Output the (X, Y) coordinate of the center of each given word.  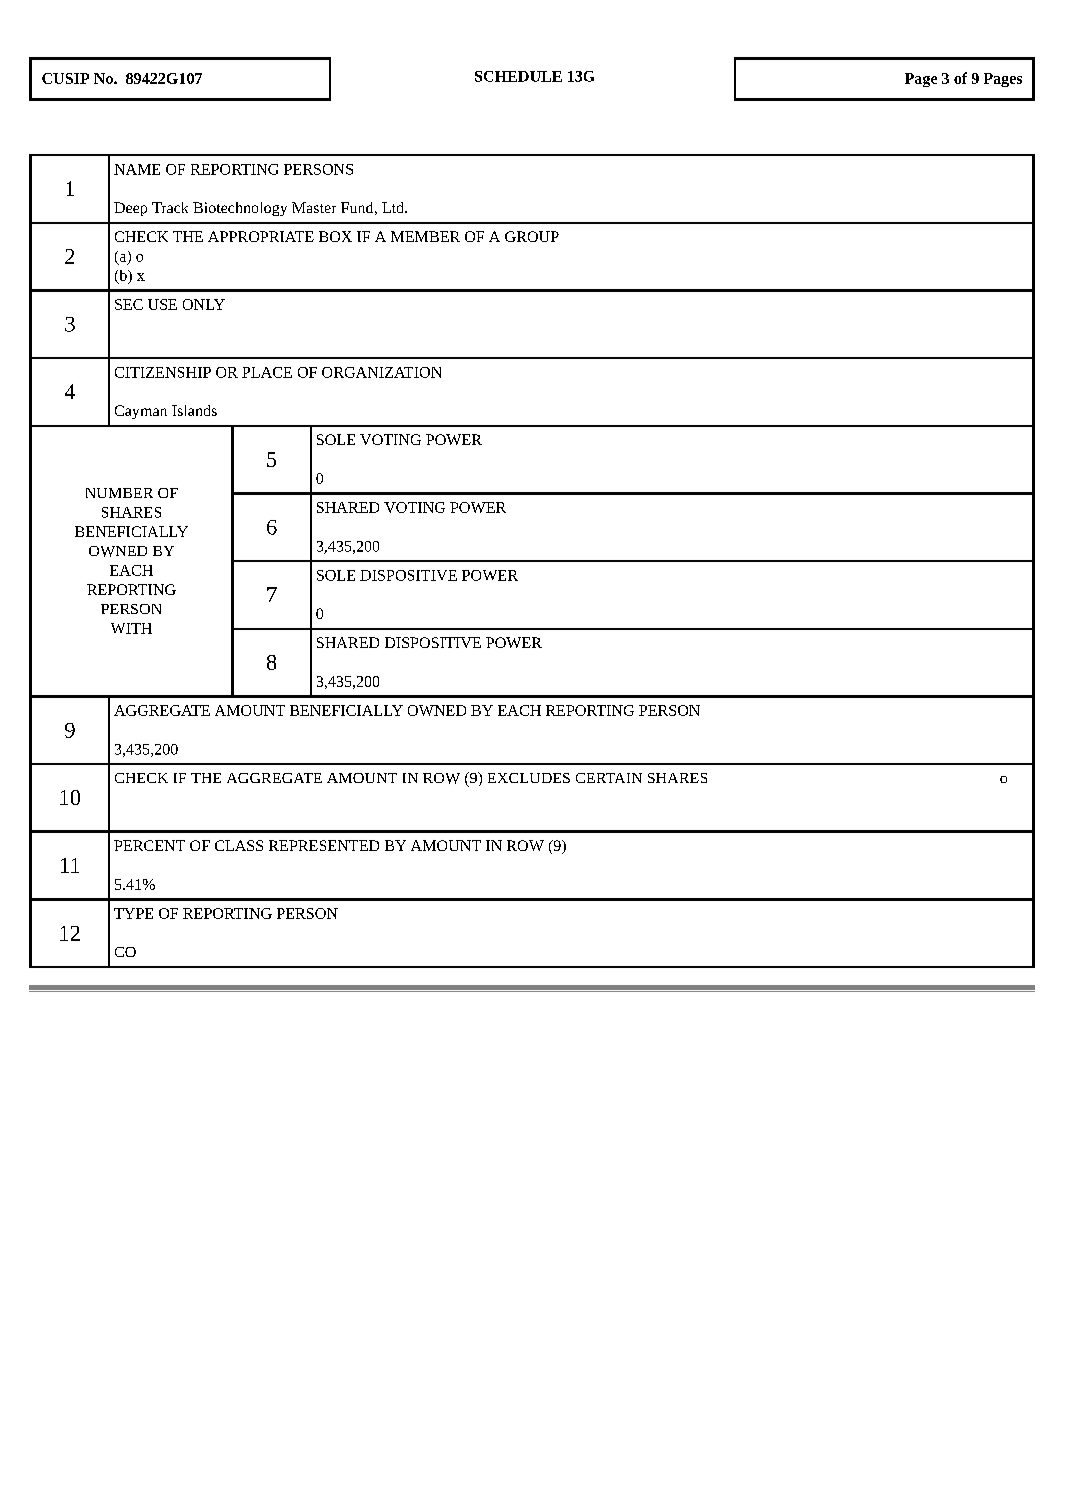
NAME (137, 169)
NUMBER (119, 493)
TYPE (133, 913)
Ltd (394, 207)
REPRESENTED (324, 845)
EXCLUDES (529, 778)
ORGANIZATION (381, 372)
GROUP (532, 236)
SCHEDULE (518, 76)
